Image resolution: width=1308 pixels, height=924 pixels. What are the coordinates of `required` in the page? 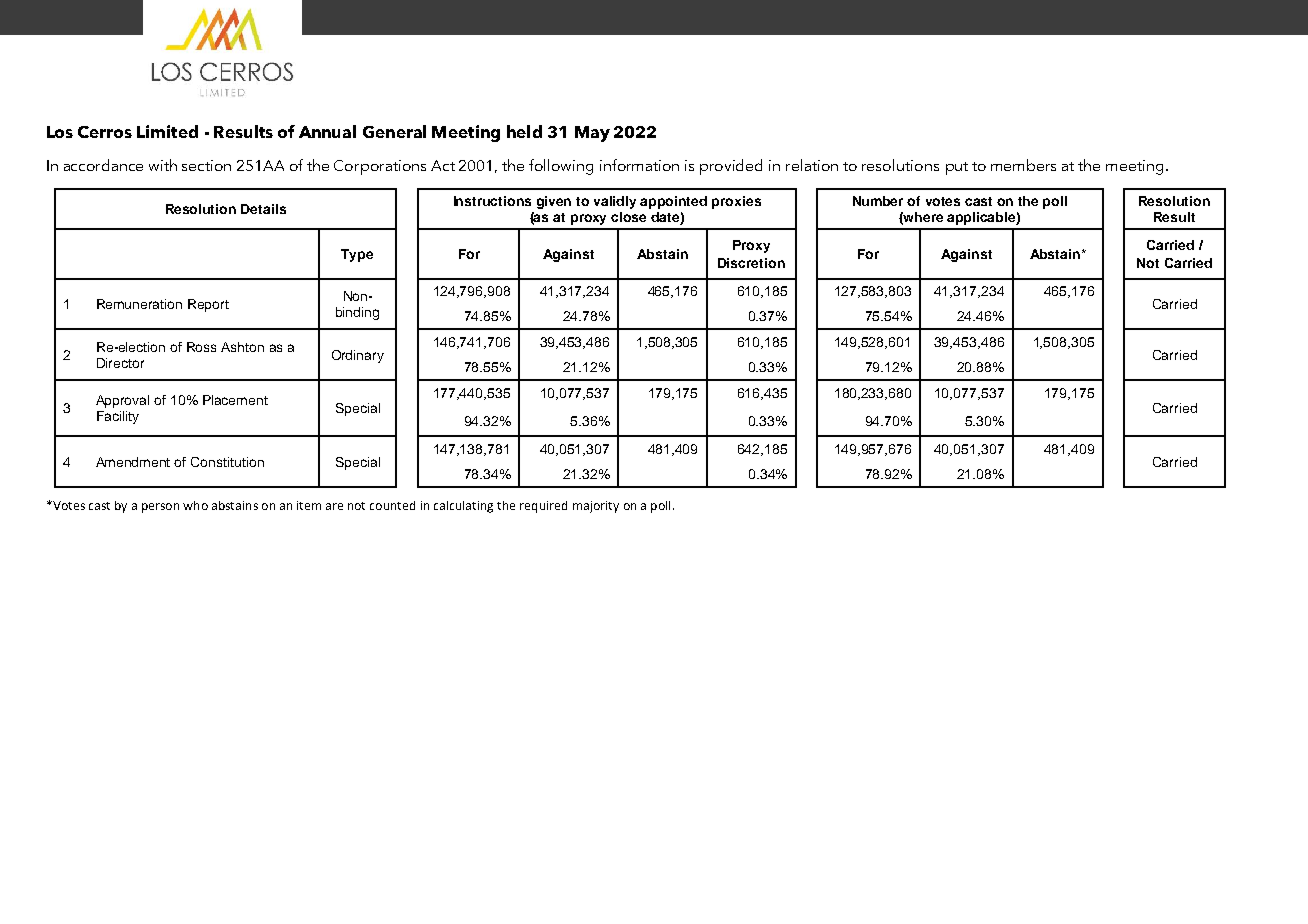 It's located at (543, 507).
